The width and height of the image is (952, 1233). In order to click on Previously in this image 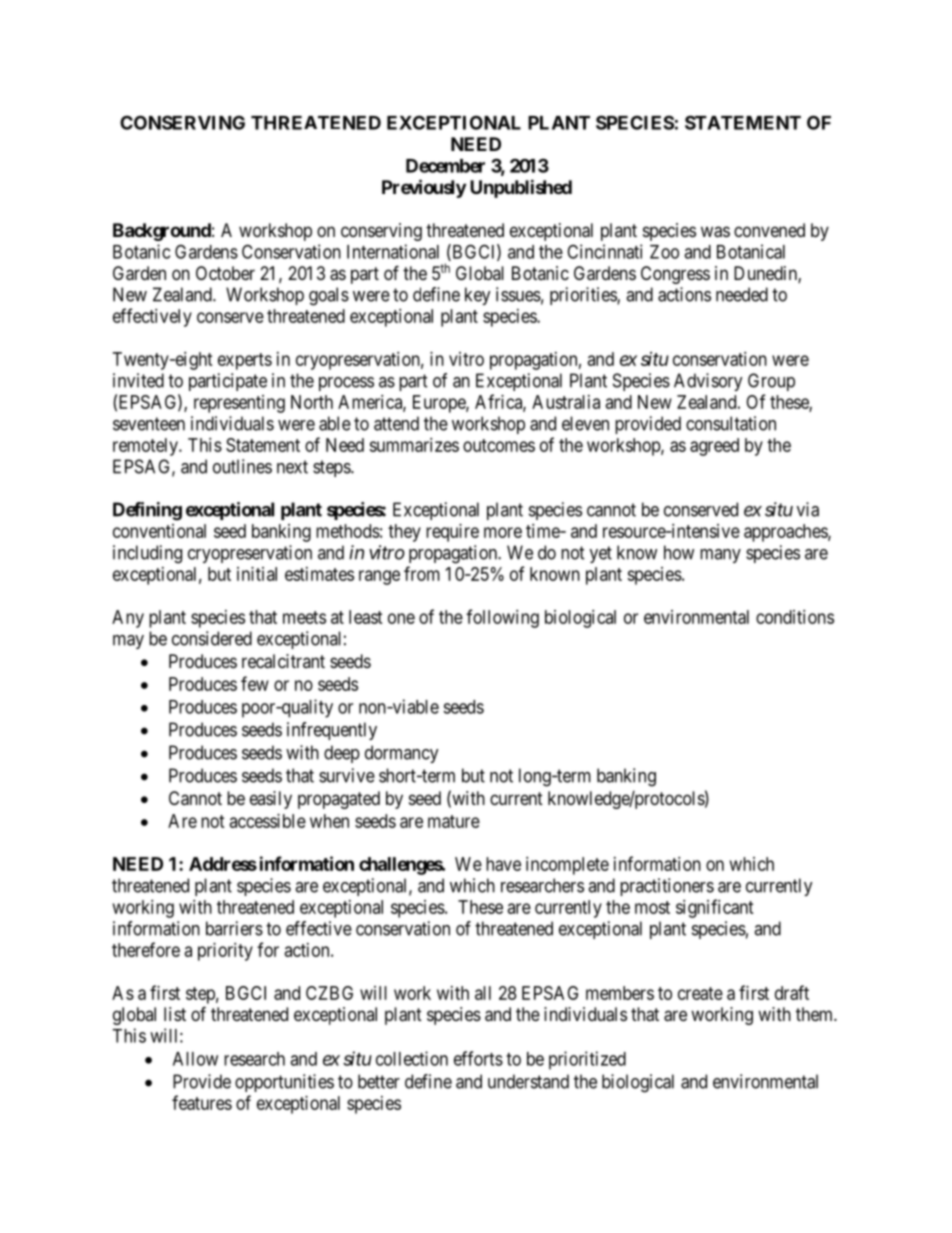, I will do `click(424, 188)`.
